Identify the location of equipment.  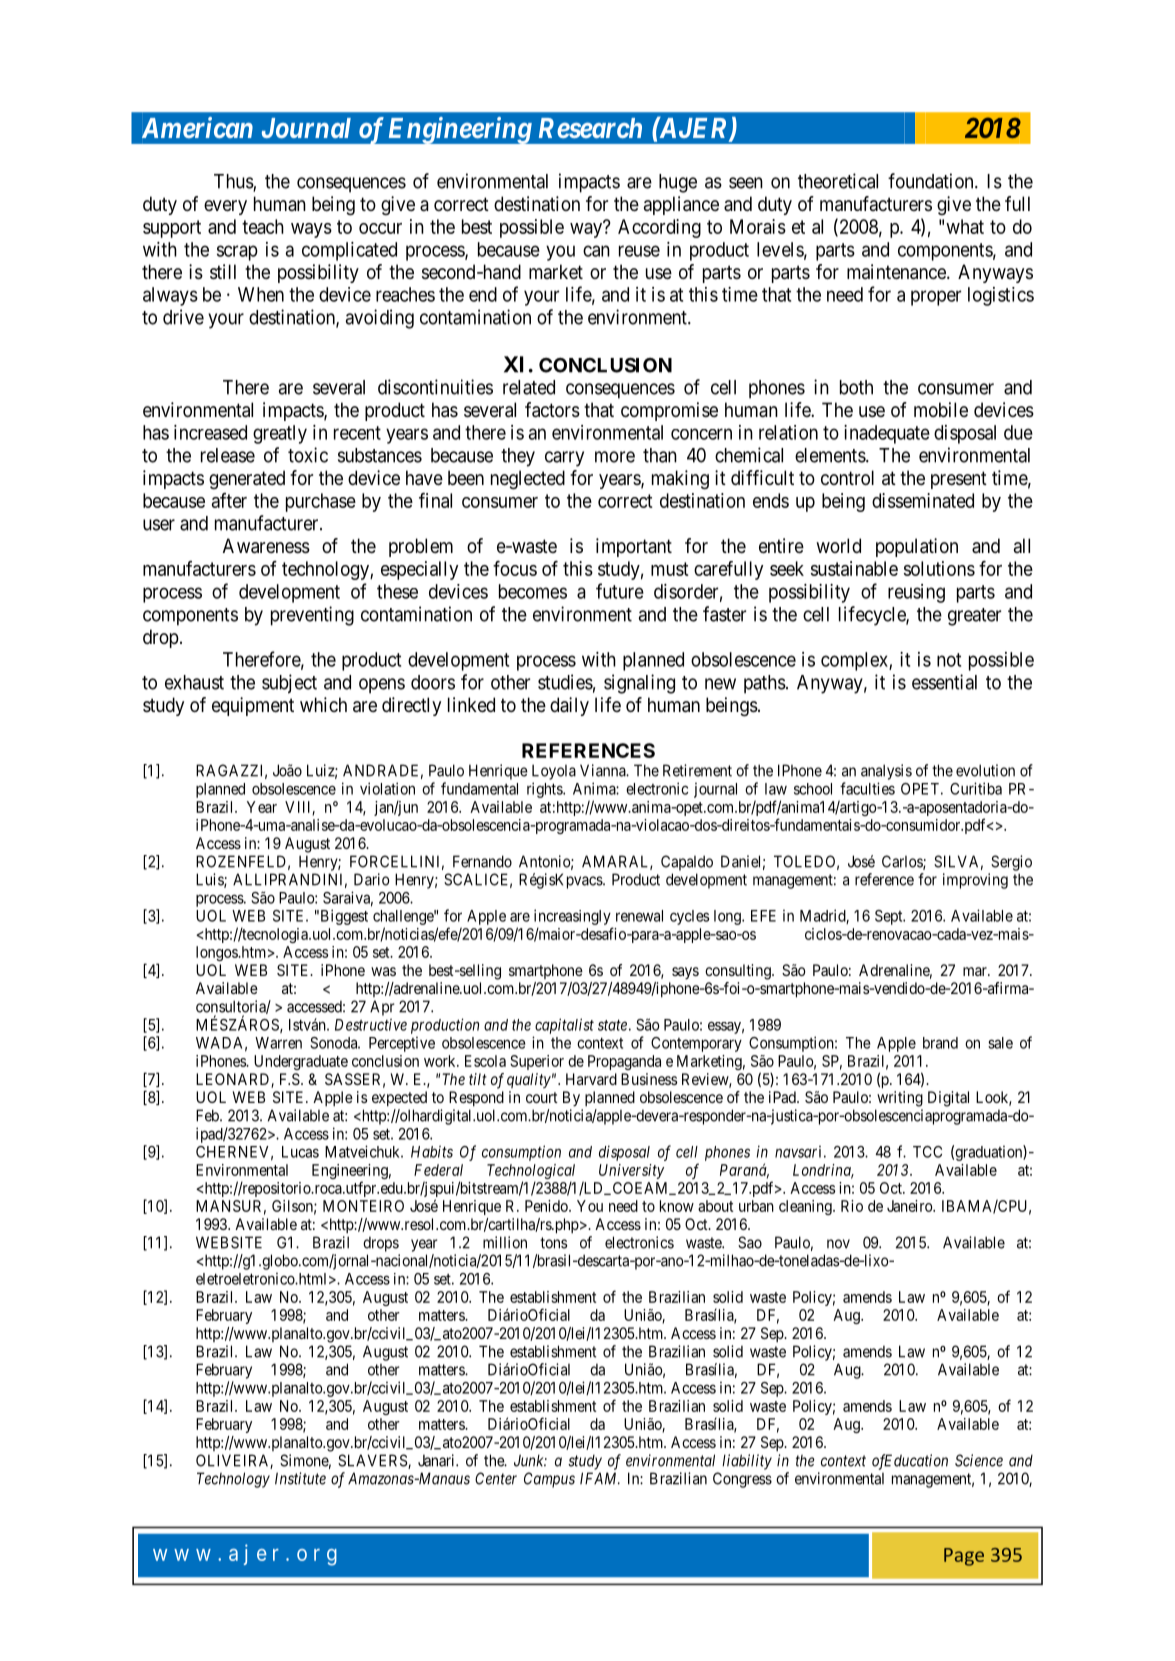
(253, 706).
